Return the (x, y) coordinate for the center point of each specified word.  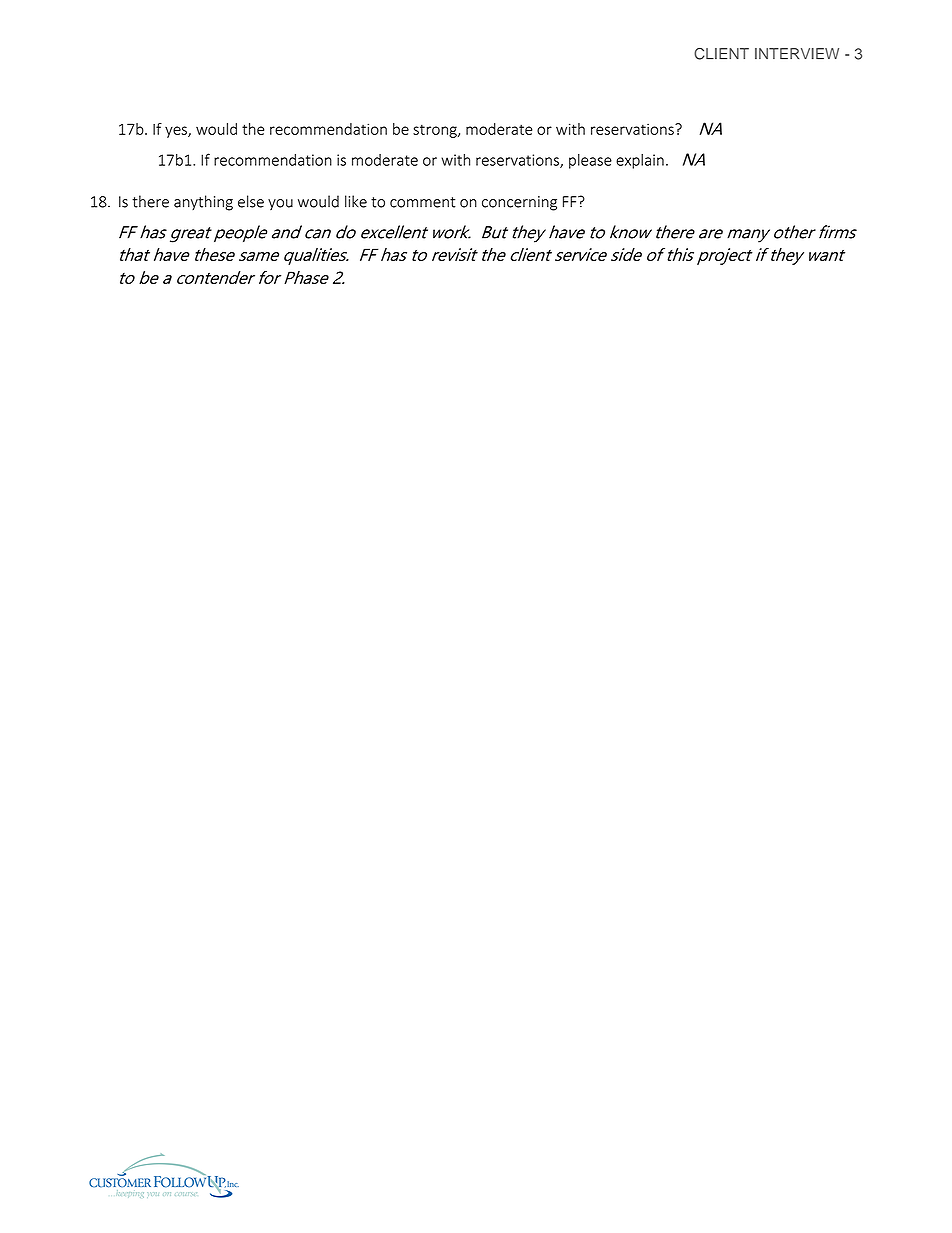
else (251, 201)
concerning (519, 203)
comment (423, 202)
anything (203, 203)
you (280, 204)
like (356, 201)
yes (177, 132)
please (590, 161)
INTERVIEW (797, 53)
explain (640, 161)
